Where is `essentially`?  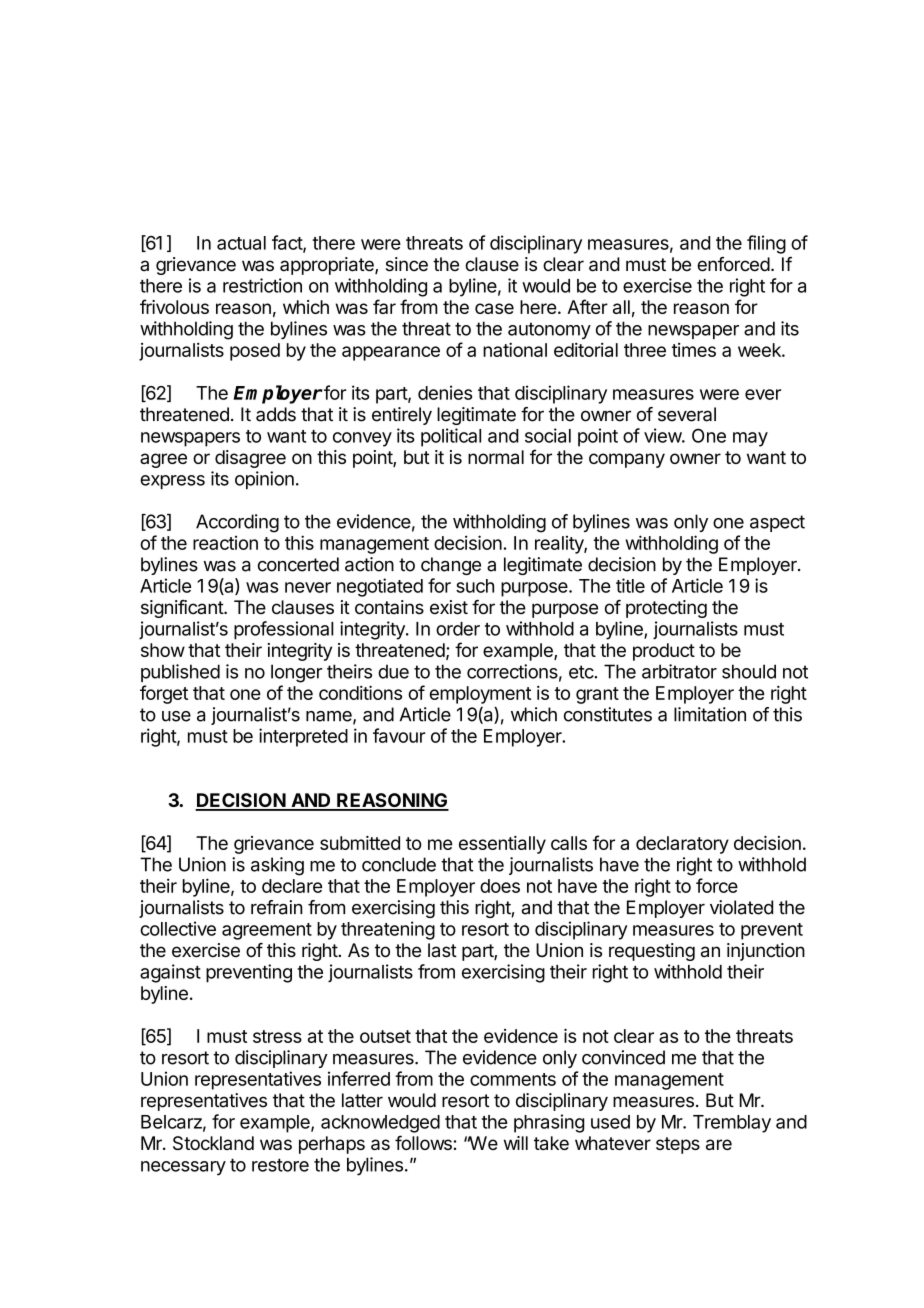
essentially is located at coordinates (502, 845).
